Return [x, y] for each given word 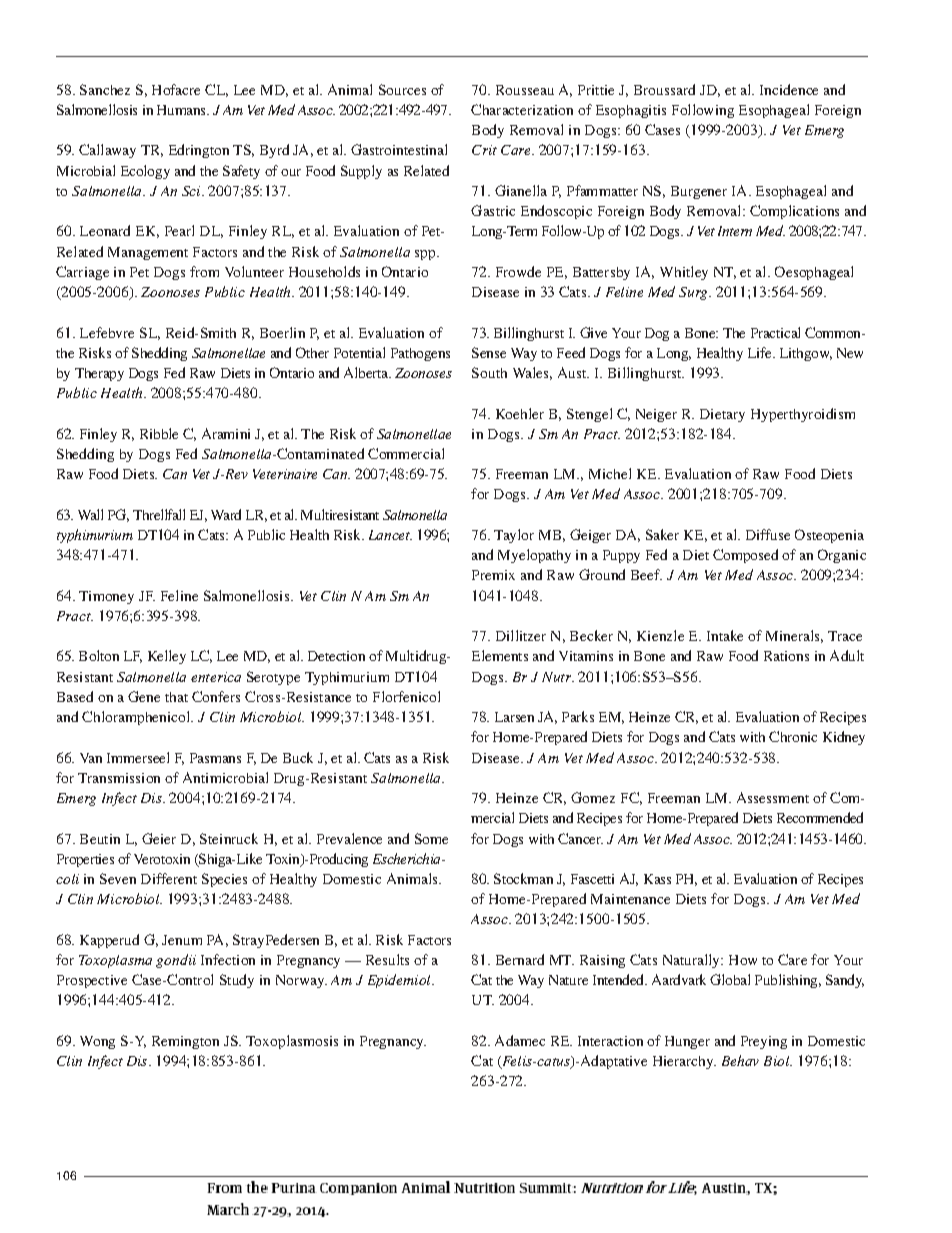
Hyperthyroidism [803, 415]
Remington [185, 1042]
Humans [182, 110]
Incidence [789, 89]
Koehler [520, 413]
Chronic [793, 736]
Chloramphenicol [137, 718]
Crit [484, 150]
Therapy [99, 374]
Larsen [514, 717]
